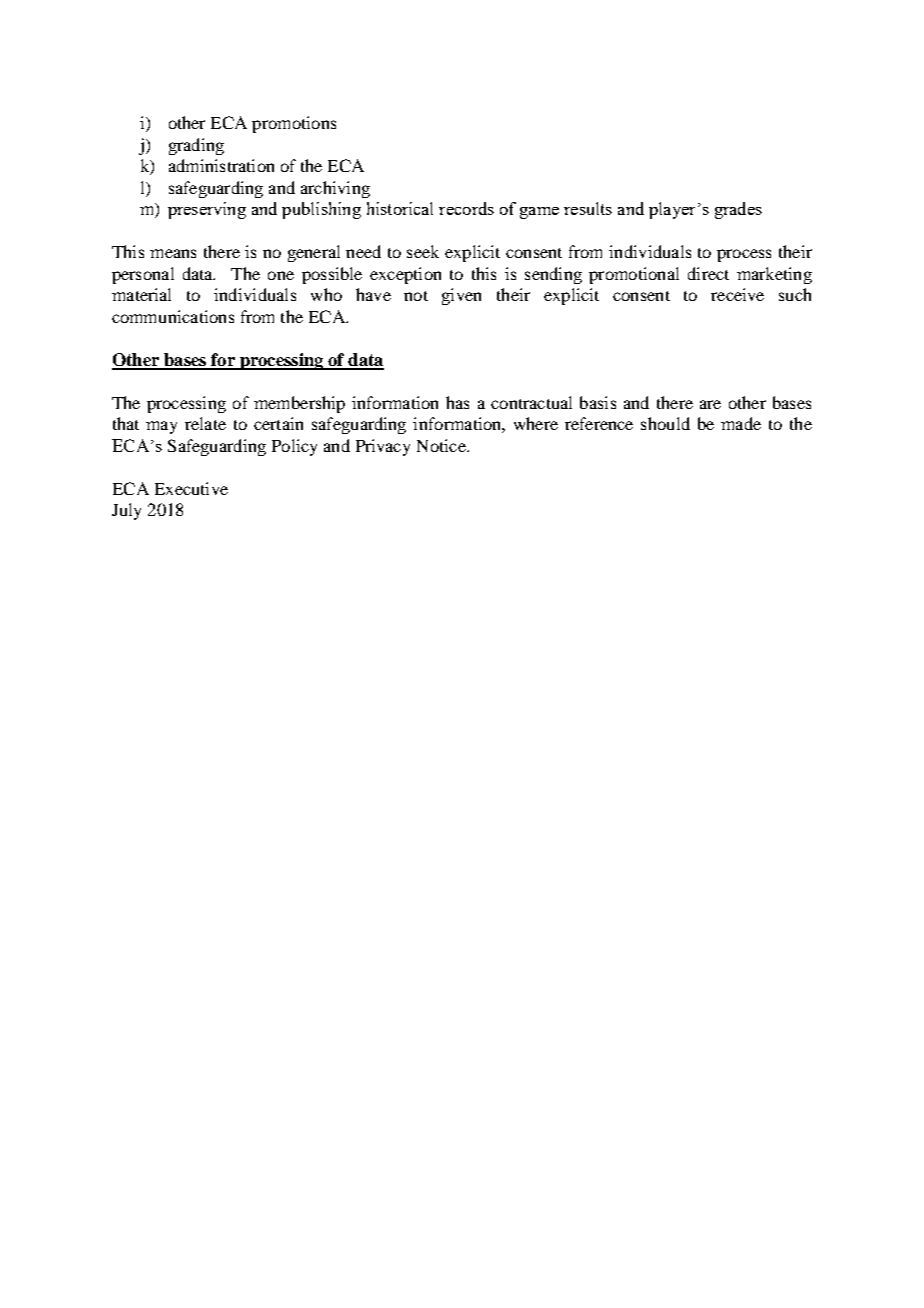 The width and height of the image is (924, 1308). What do you see at coordinates (588, 208) in the image?
I see `results` at bounding box center [588, 208].
